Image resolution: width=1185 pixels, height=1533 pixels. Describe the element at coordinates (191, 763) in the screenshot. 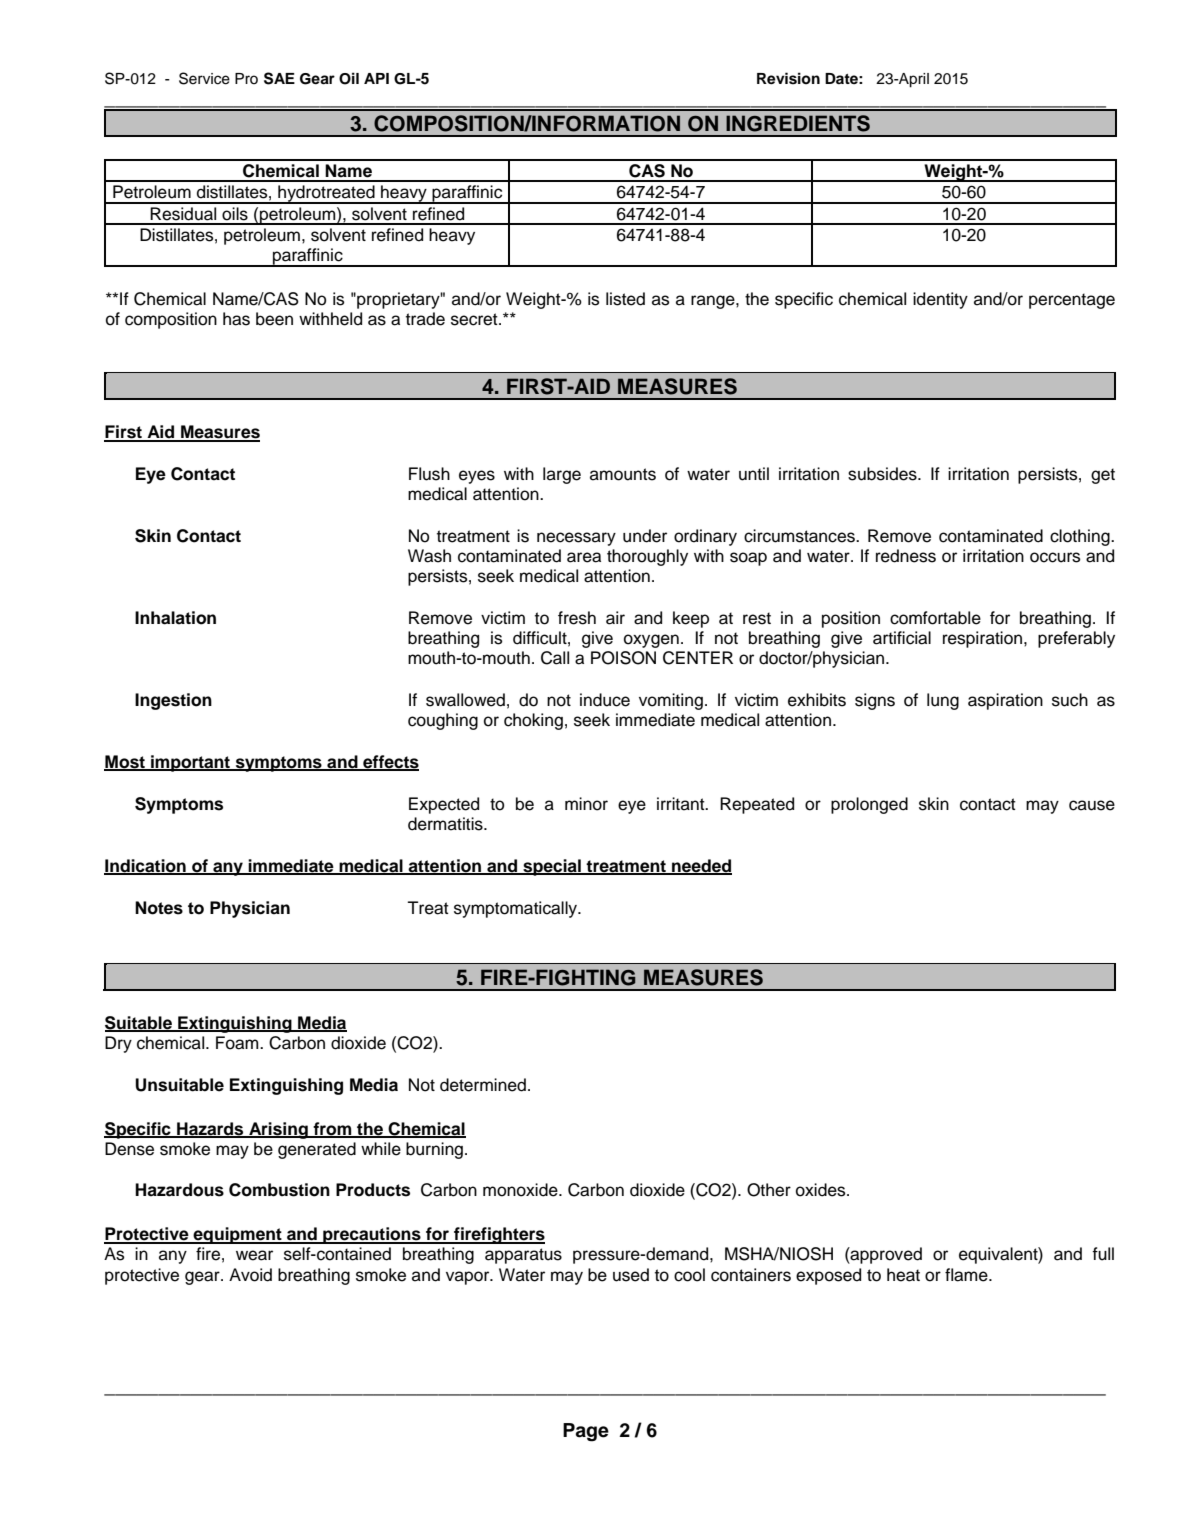

I see `important` at that location.
